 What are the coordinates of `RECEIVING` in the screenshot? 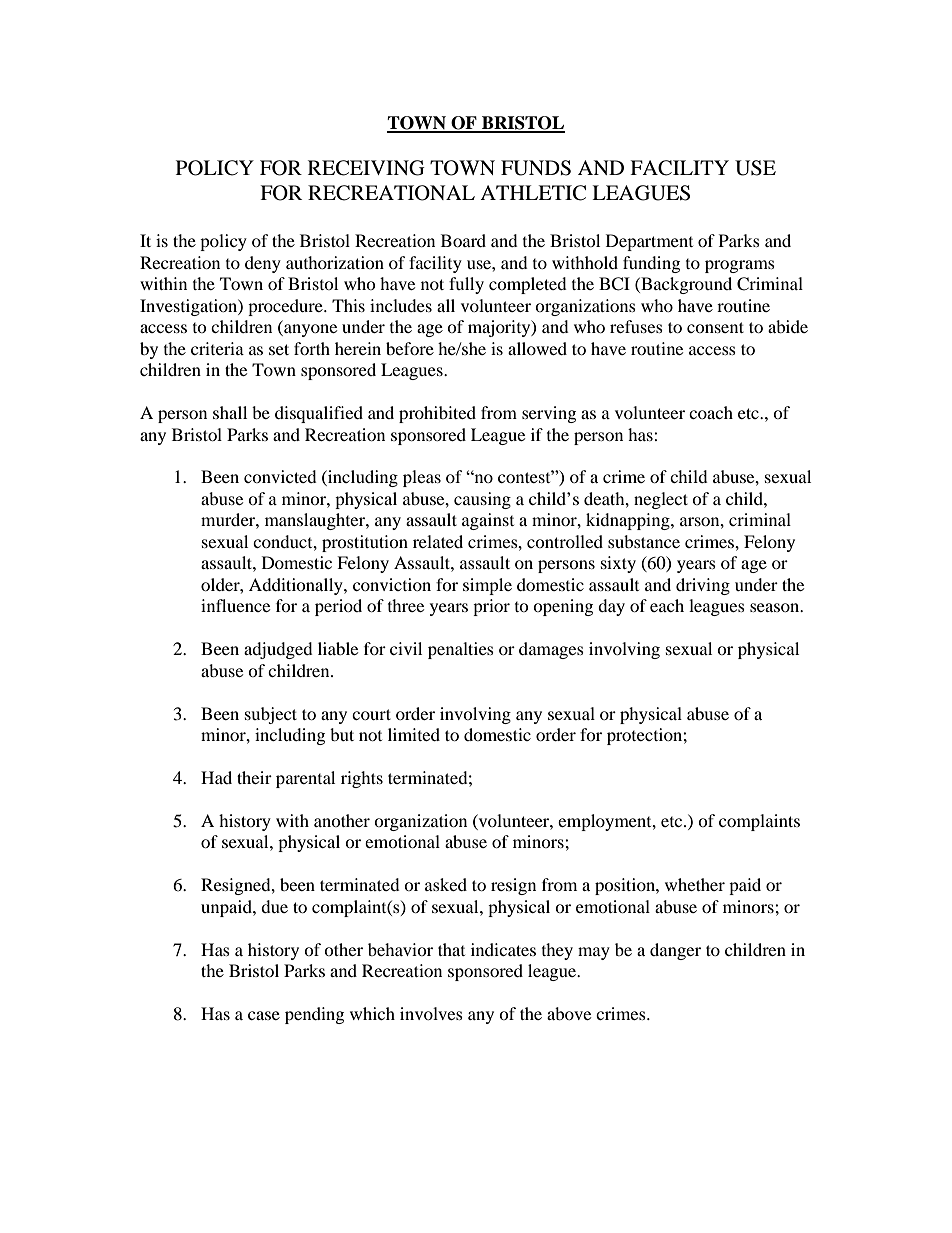 It's located at (366, 168).
